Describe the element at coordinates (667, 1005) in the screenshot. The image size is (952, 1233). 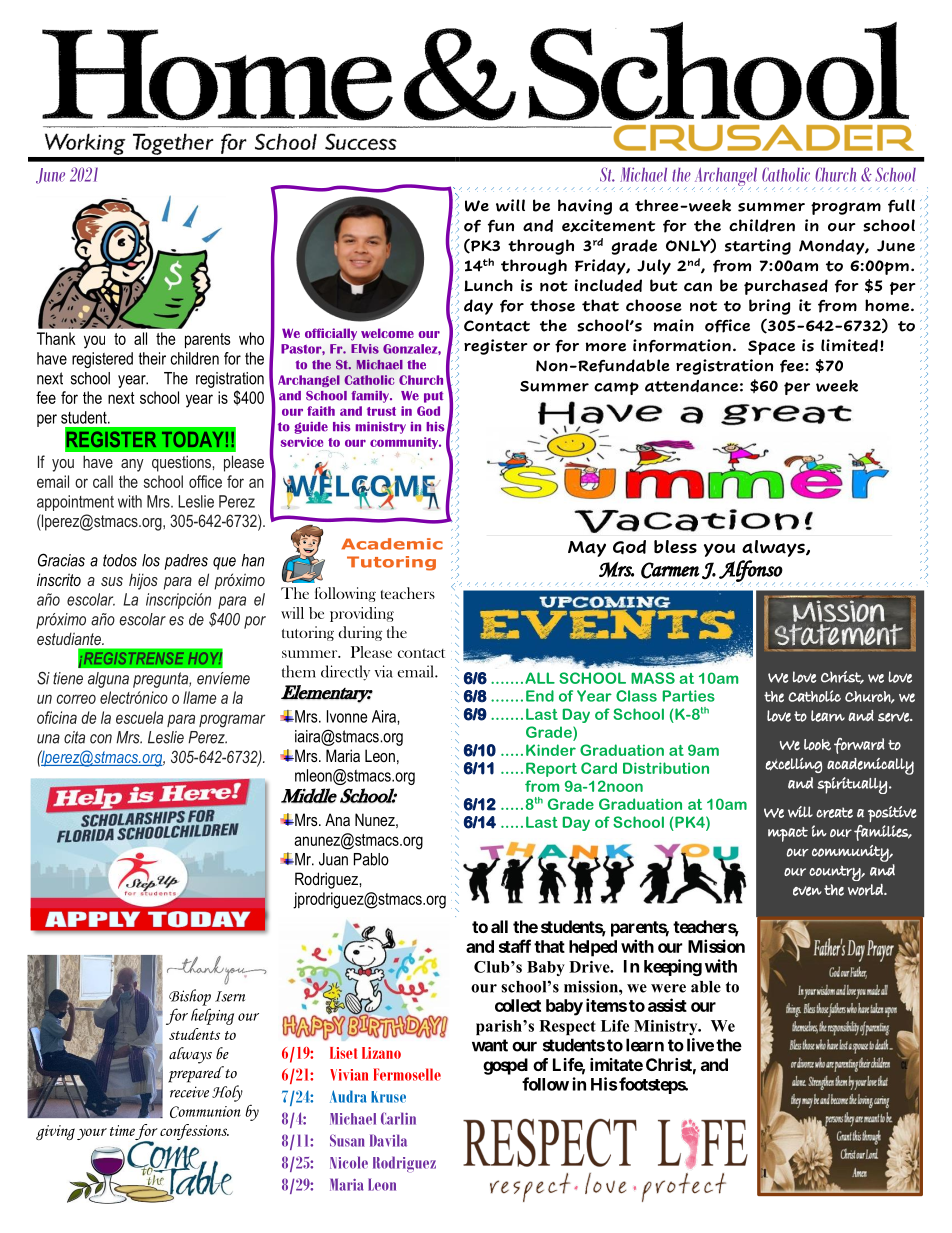
I see `assist` at that location.
